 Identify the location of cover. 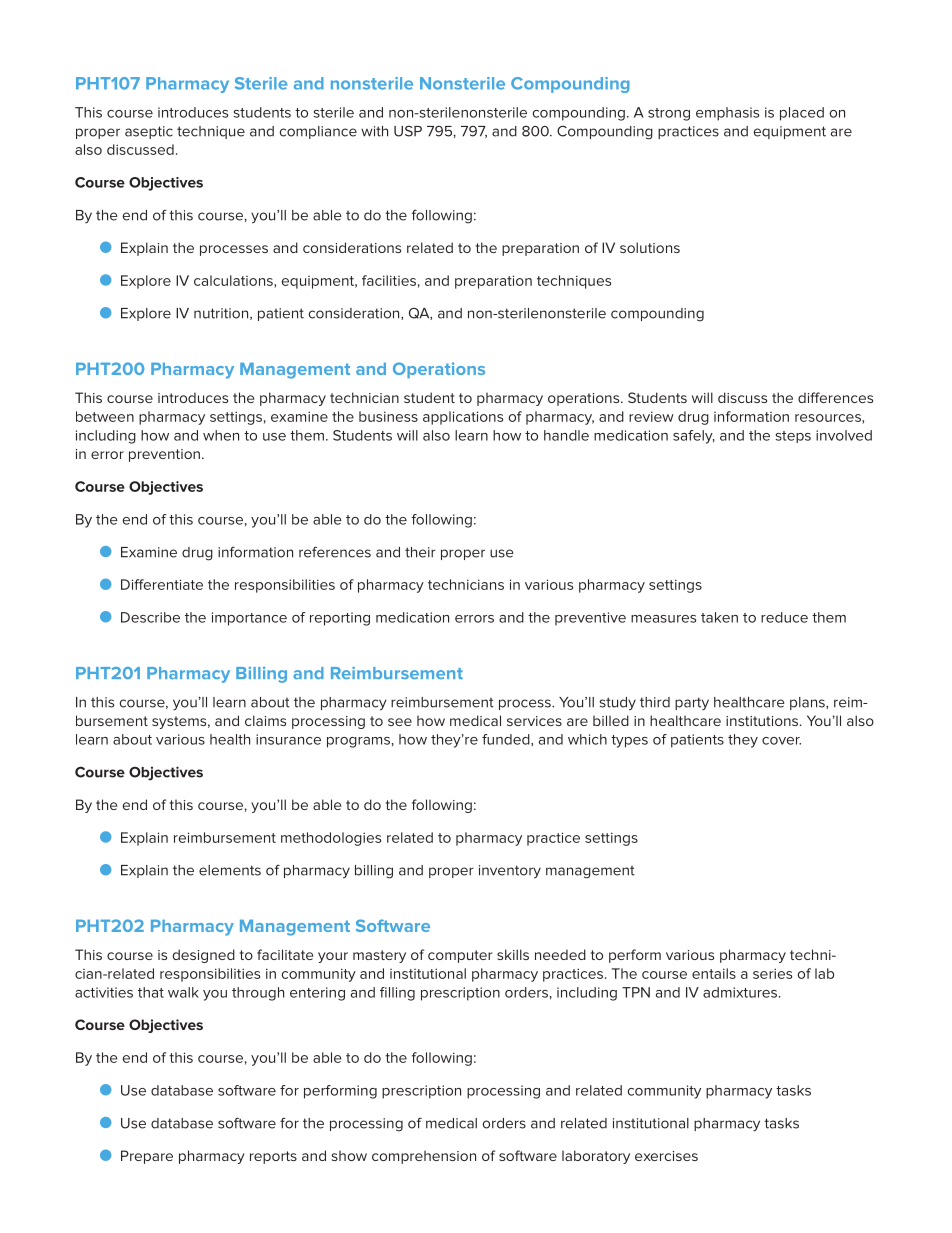
(781, 741).
